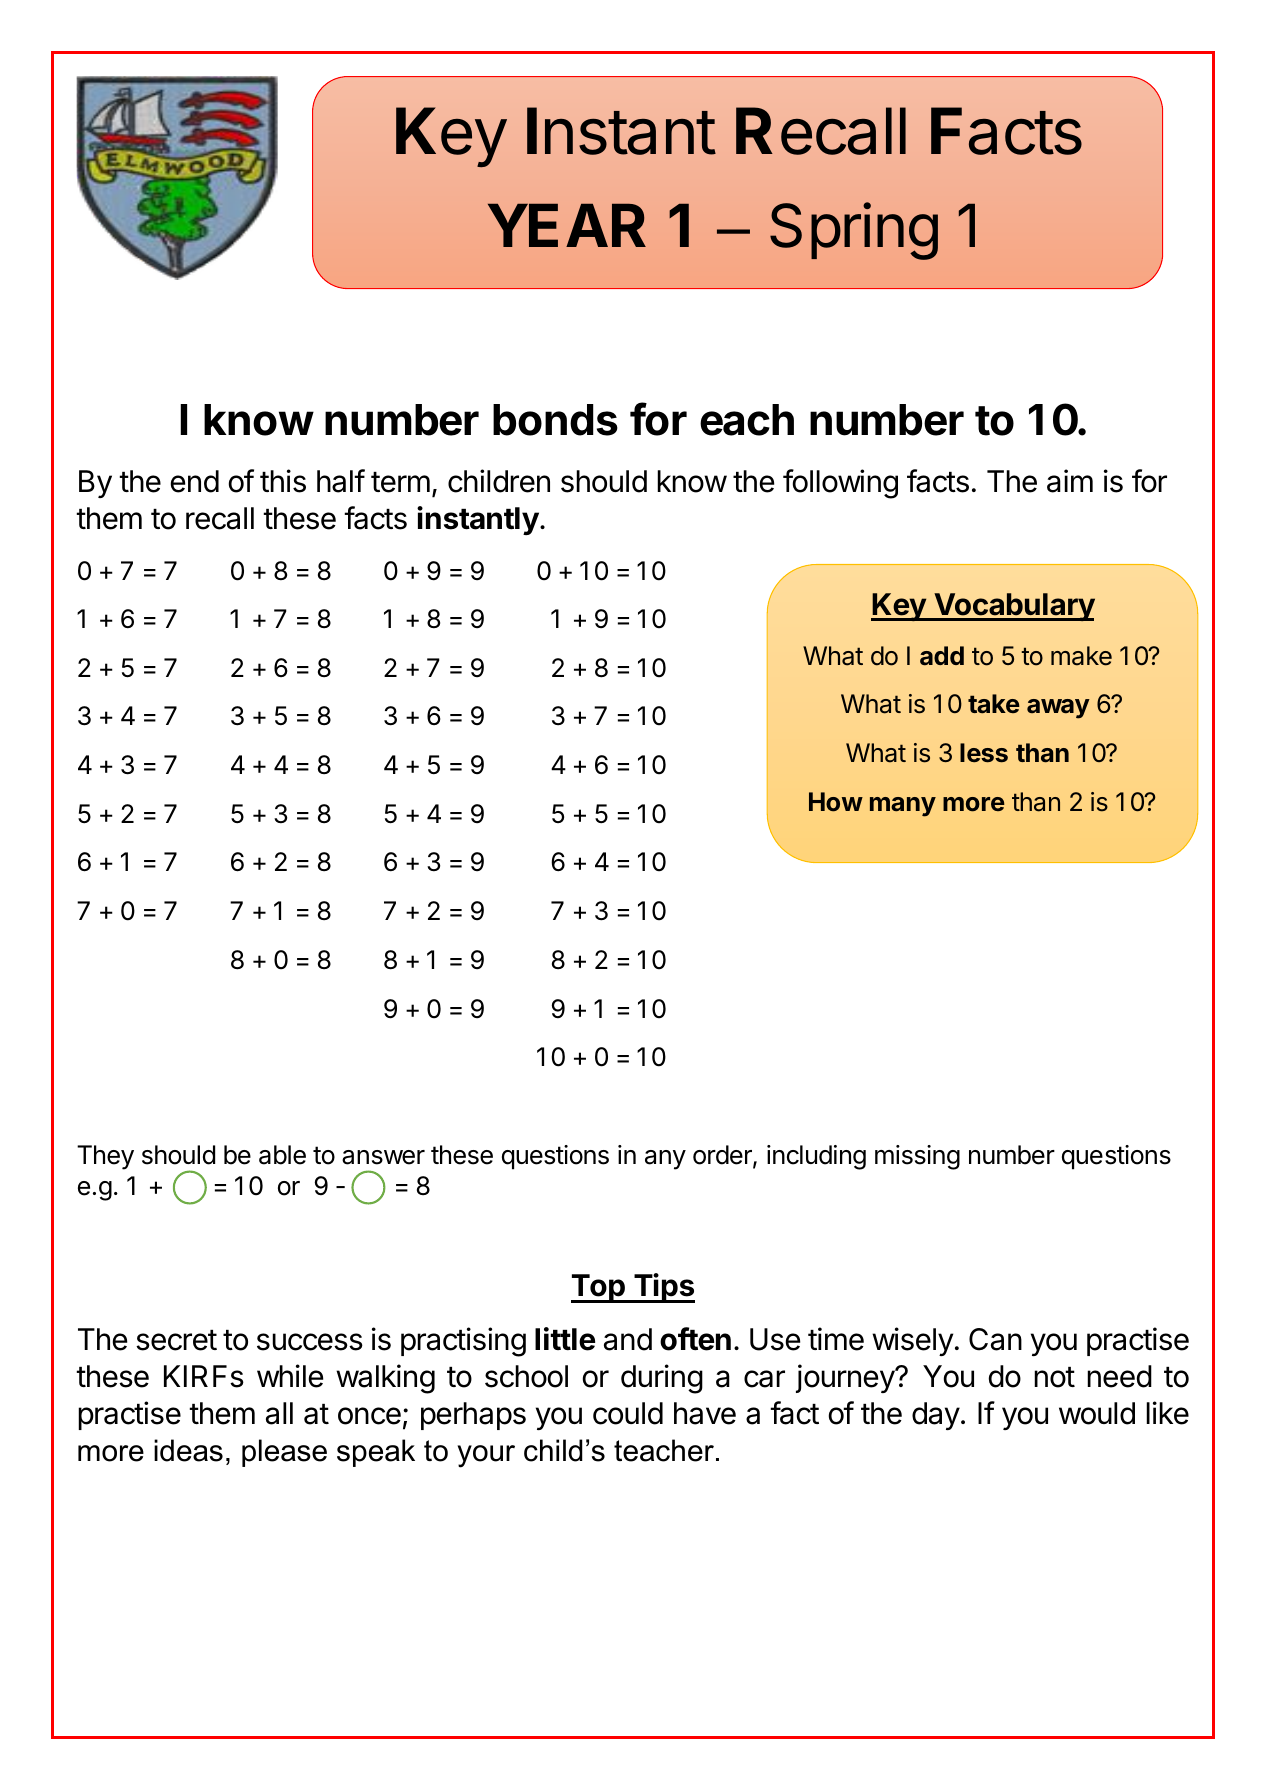  Describe the element at coordinates (840, 484) in the document. I see `following` at that location.
